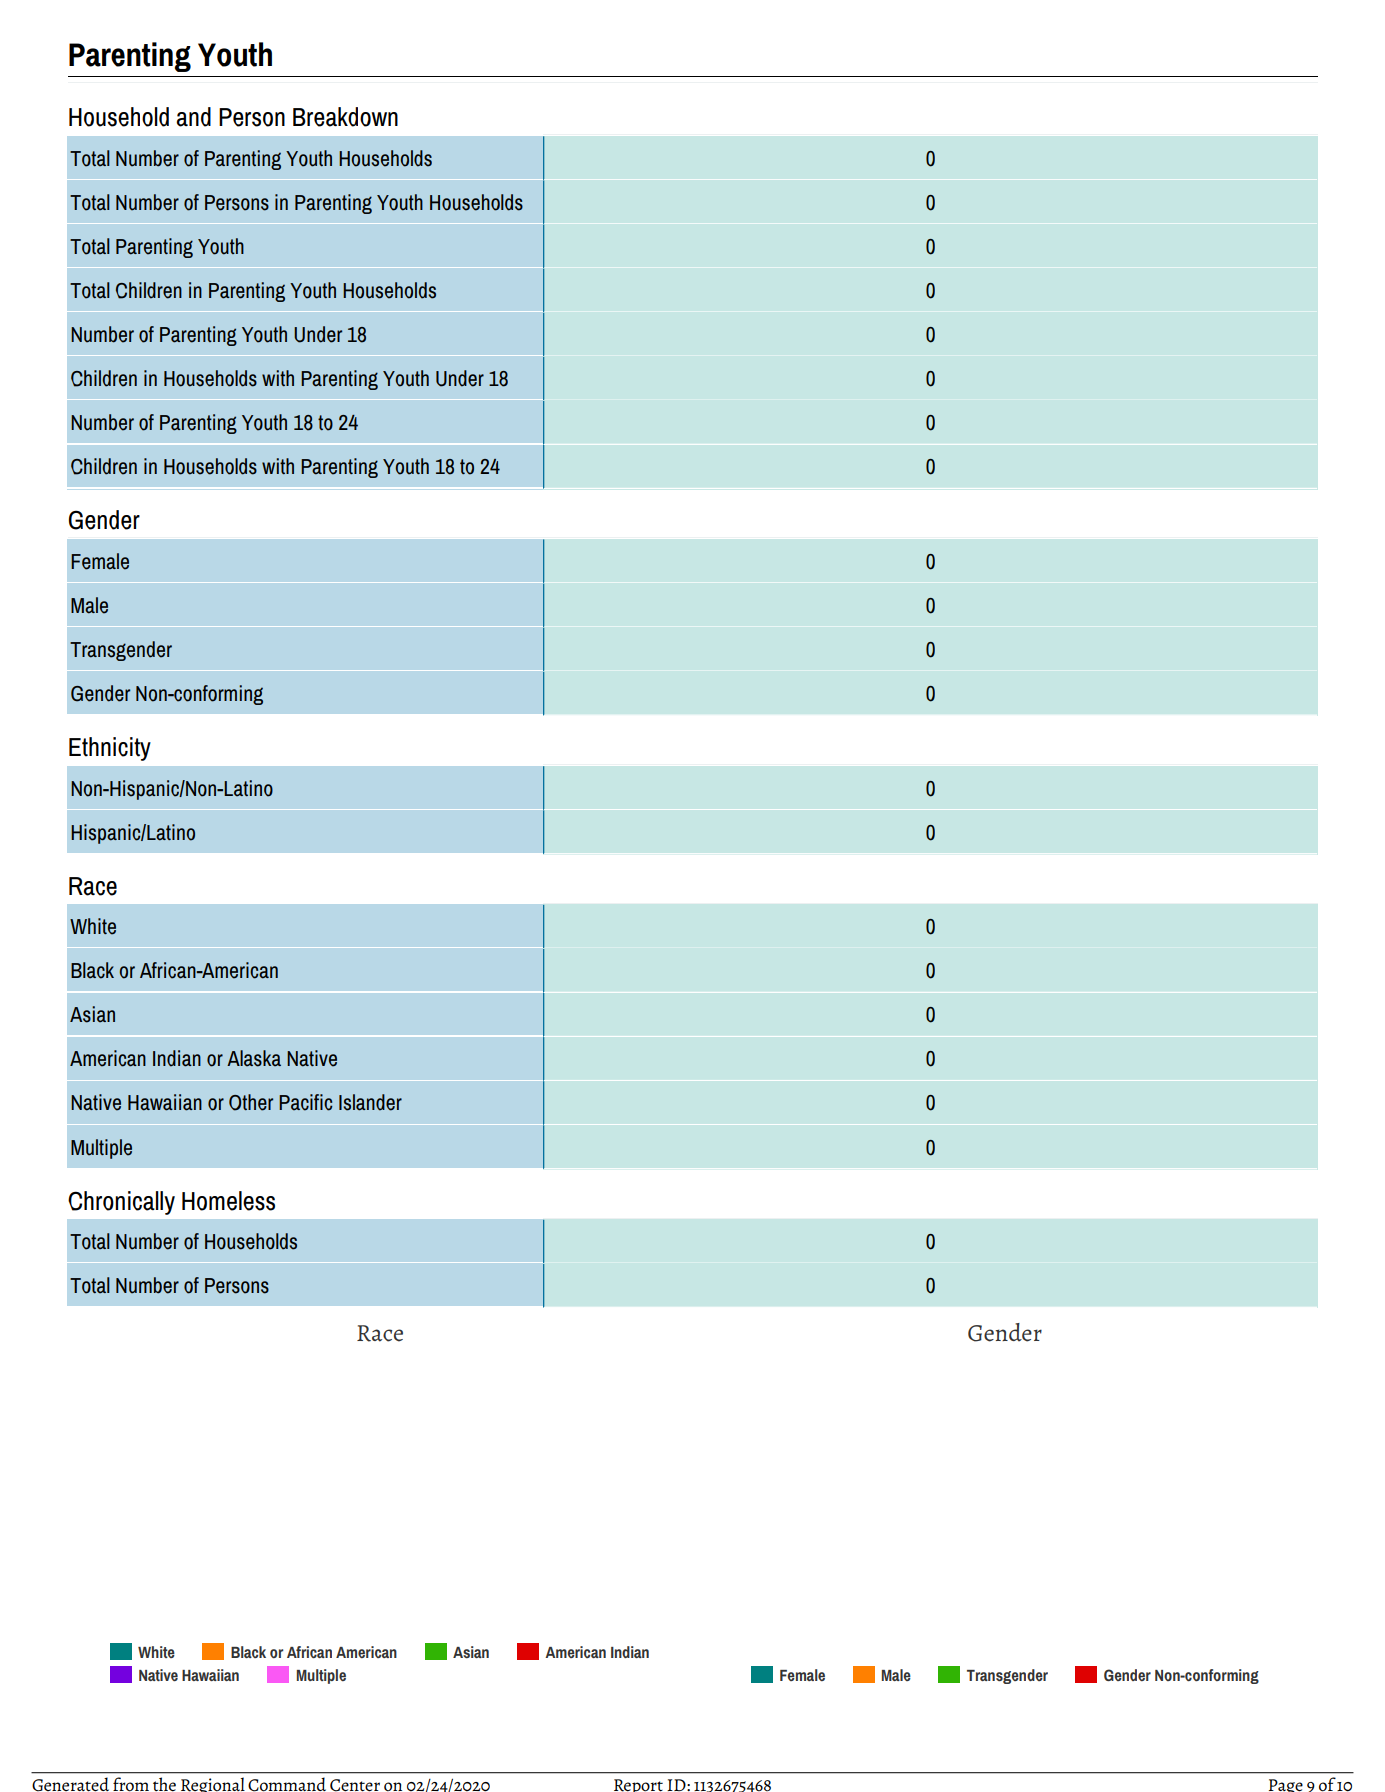 This document has height=1792, width=1385. Describe the element at coordinates (345, 117) in the document. I see `Breakdown` at that location.
